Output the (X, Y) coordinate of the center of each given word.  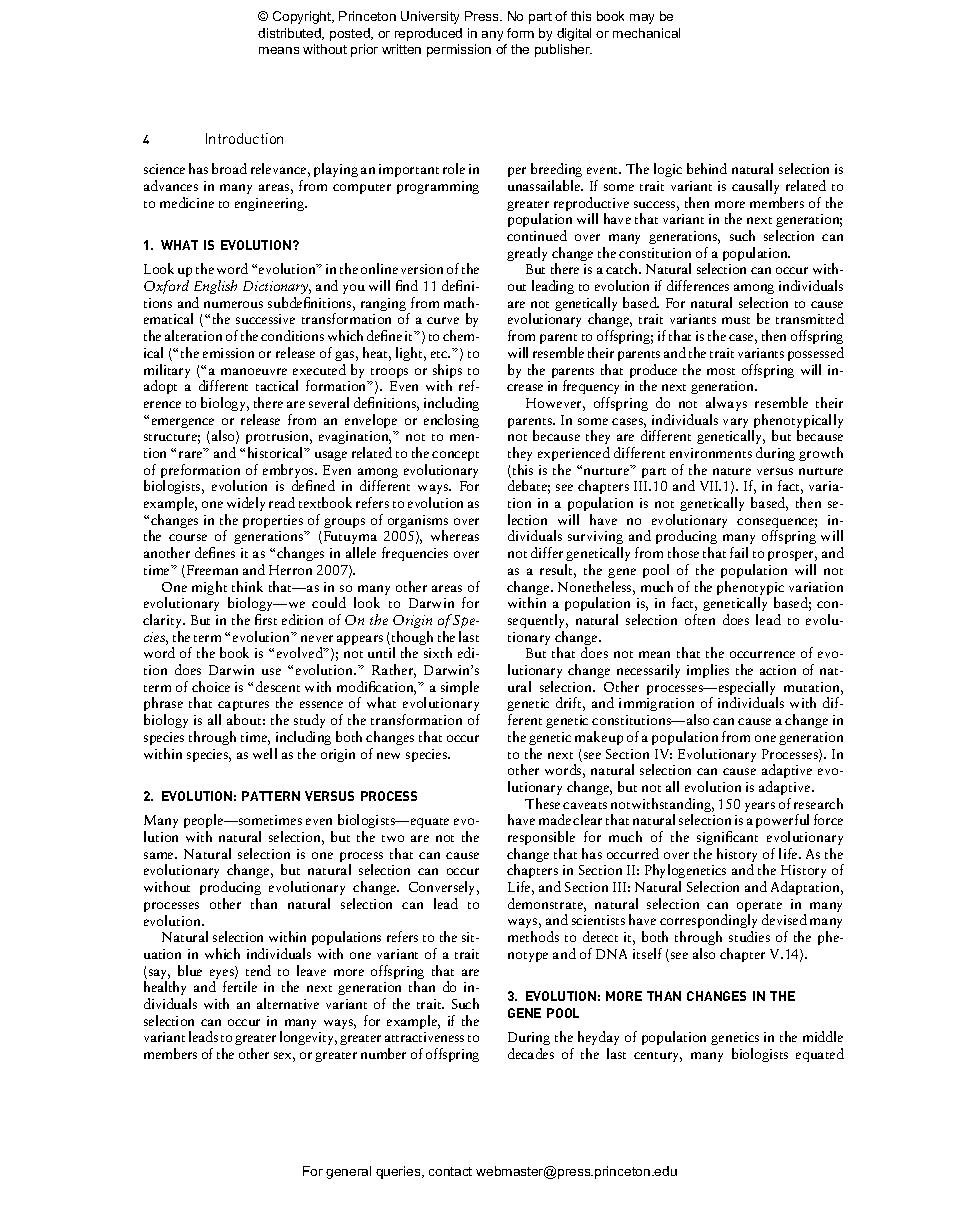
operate (759, 908)
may (642, 19)
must (736, 320)
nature (732, 471)
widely (246, 504)
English (215, 287)
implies (708, 671)
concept (455, 456)
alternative (288, 1003)
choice (211, 686)
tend (258, 970)
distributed (290, 34)
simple (460, 688)
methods (533, 936)
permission (459, 50)
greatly (527, 254)
